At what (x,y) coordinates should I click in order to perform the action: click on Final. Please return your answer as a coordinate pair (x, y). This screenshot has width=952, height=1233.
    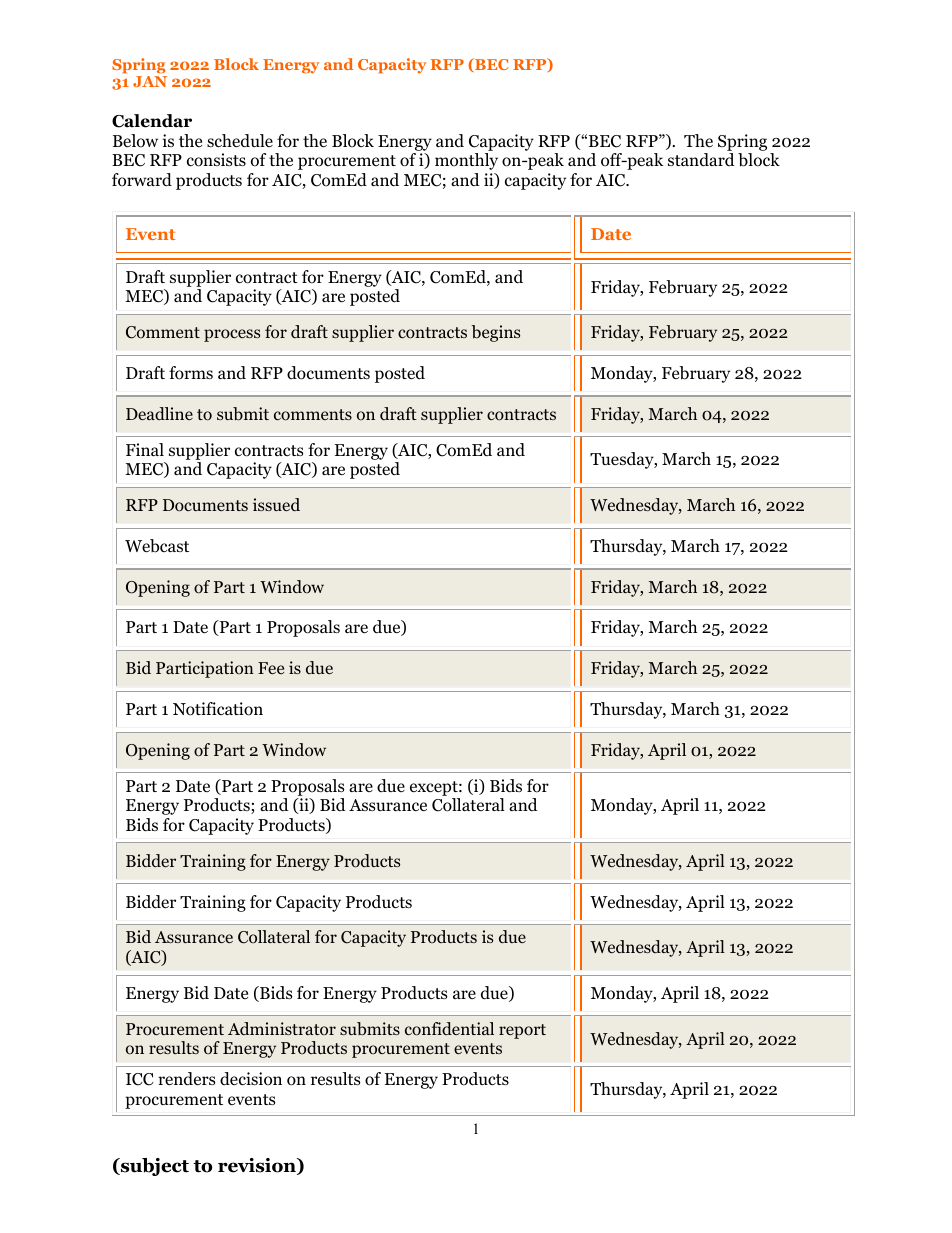
    Looking at the image, I should click on (145, 449).
